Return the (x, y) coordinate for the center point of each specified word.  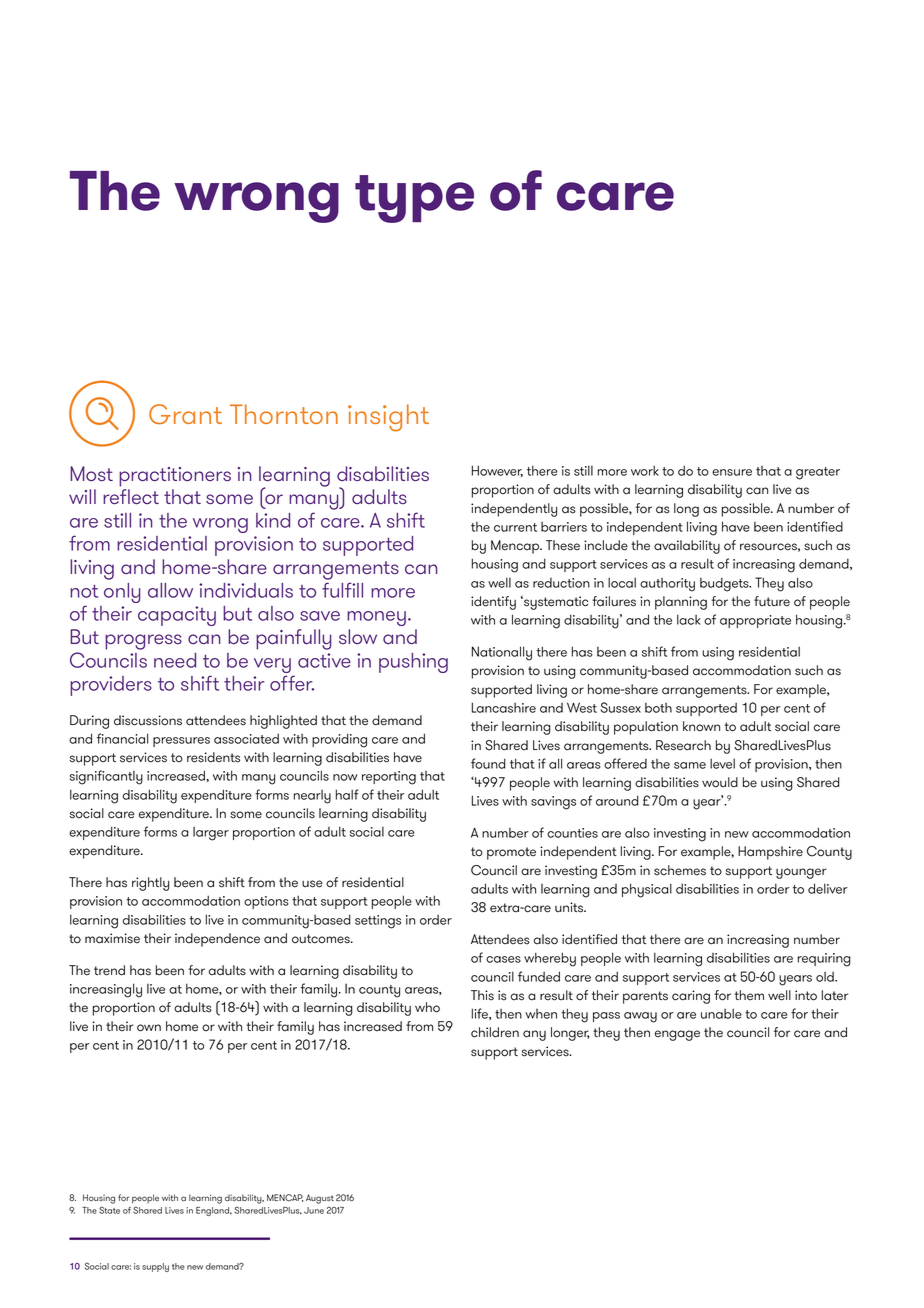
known (701, 726)
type (414, 199)
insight (388, 418)
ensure (732, 472)
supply (155, 1267)
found (488, 763)
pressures (181, 742)
